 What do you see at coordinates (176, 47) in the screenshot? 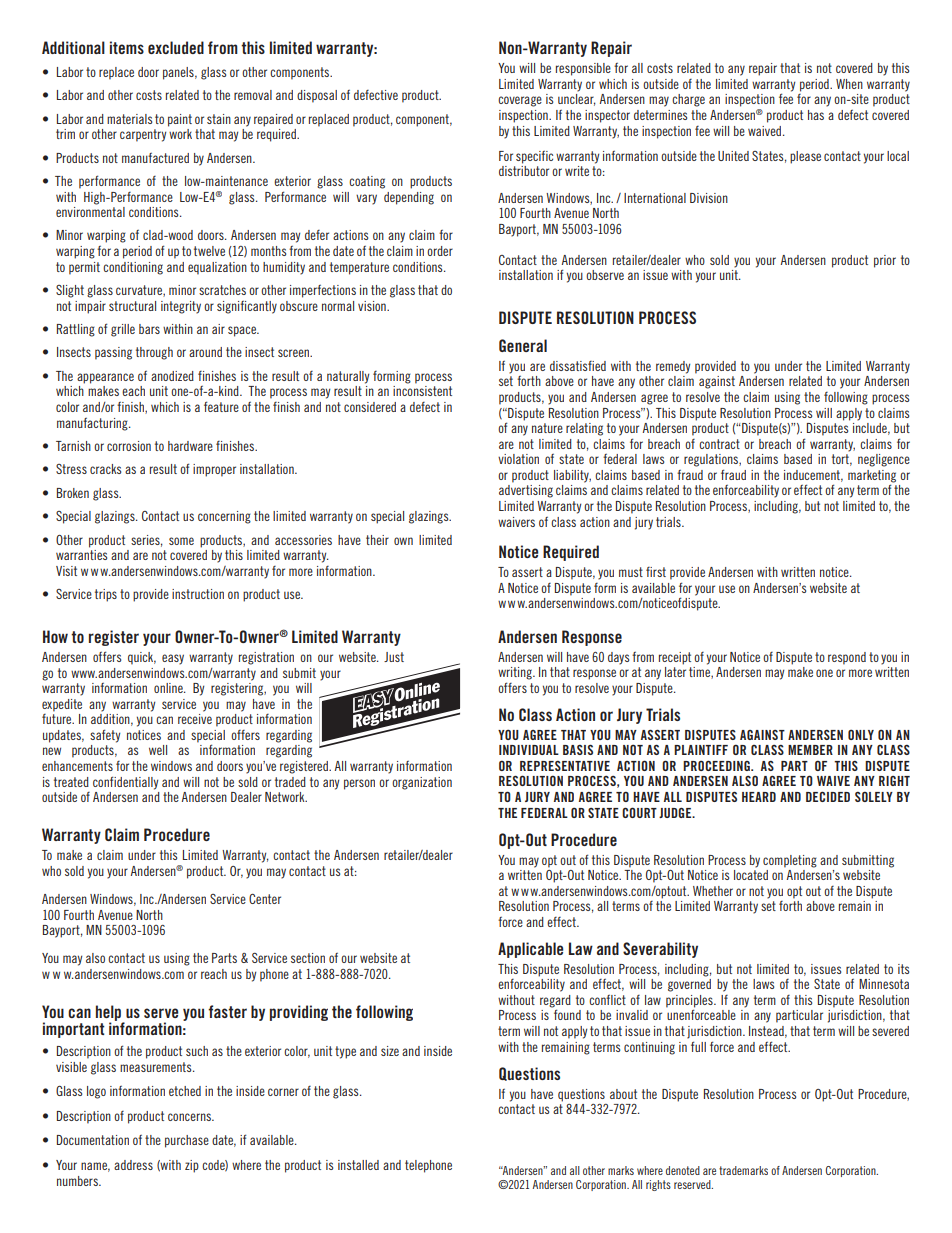
I see `excluded` at bounding box center [176, 47].
